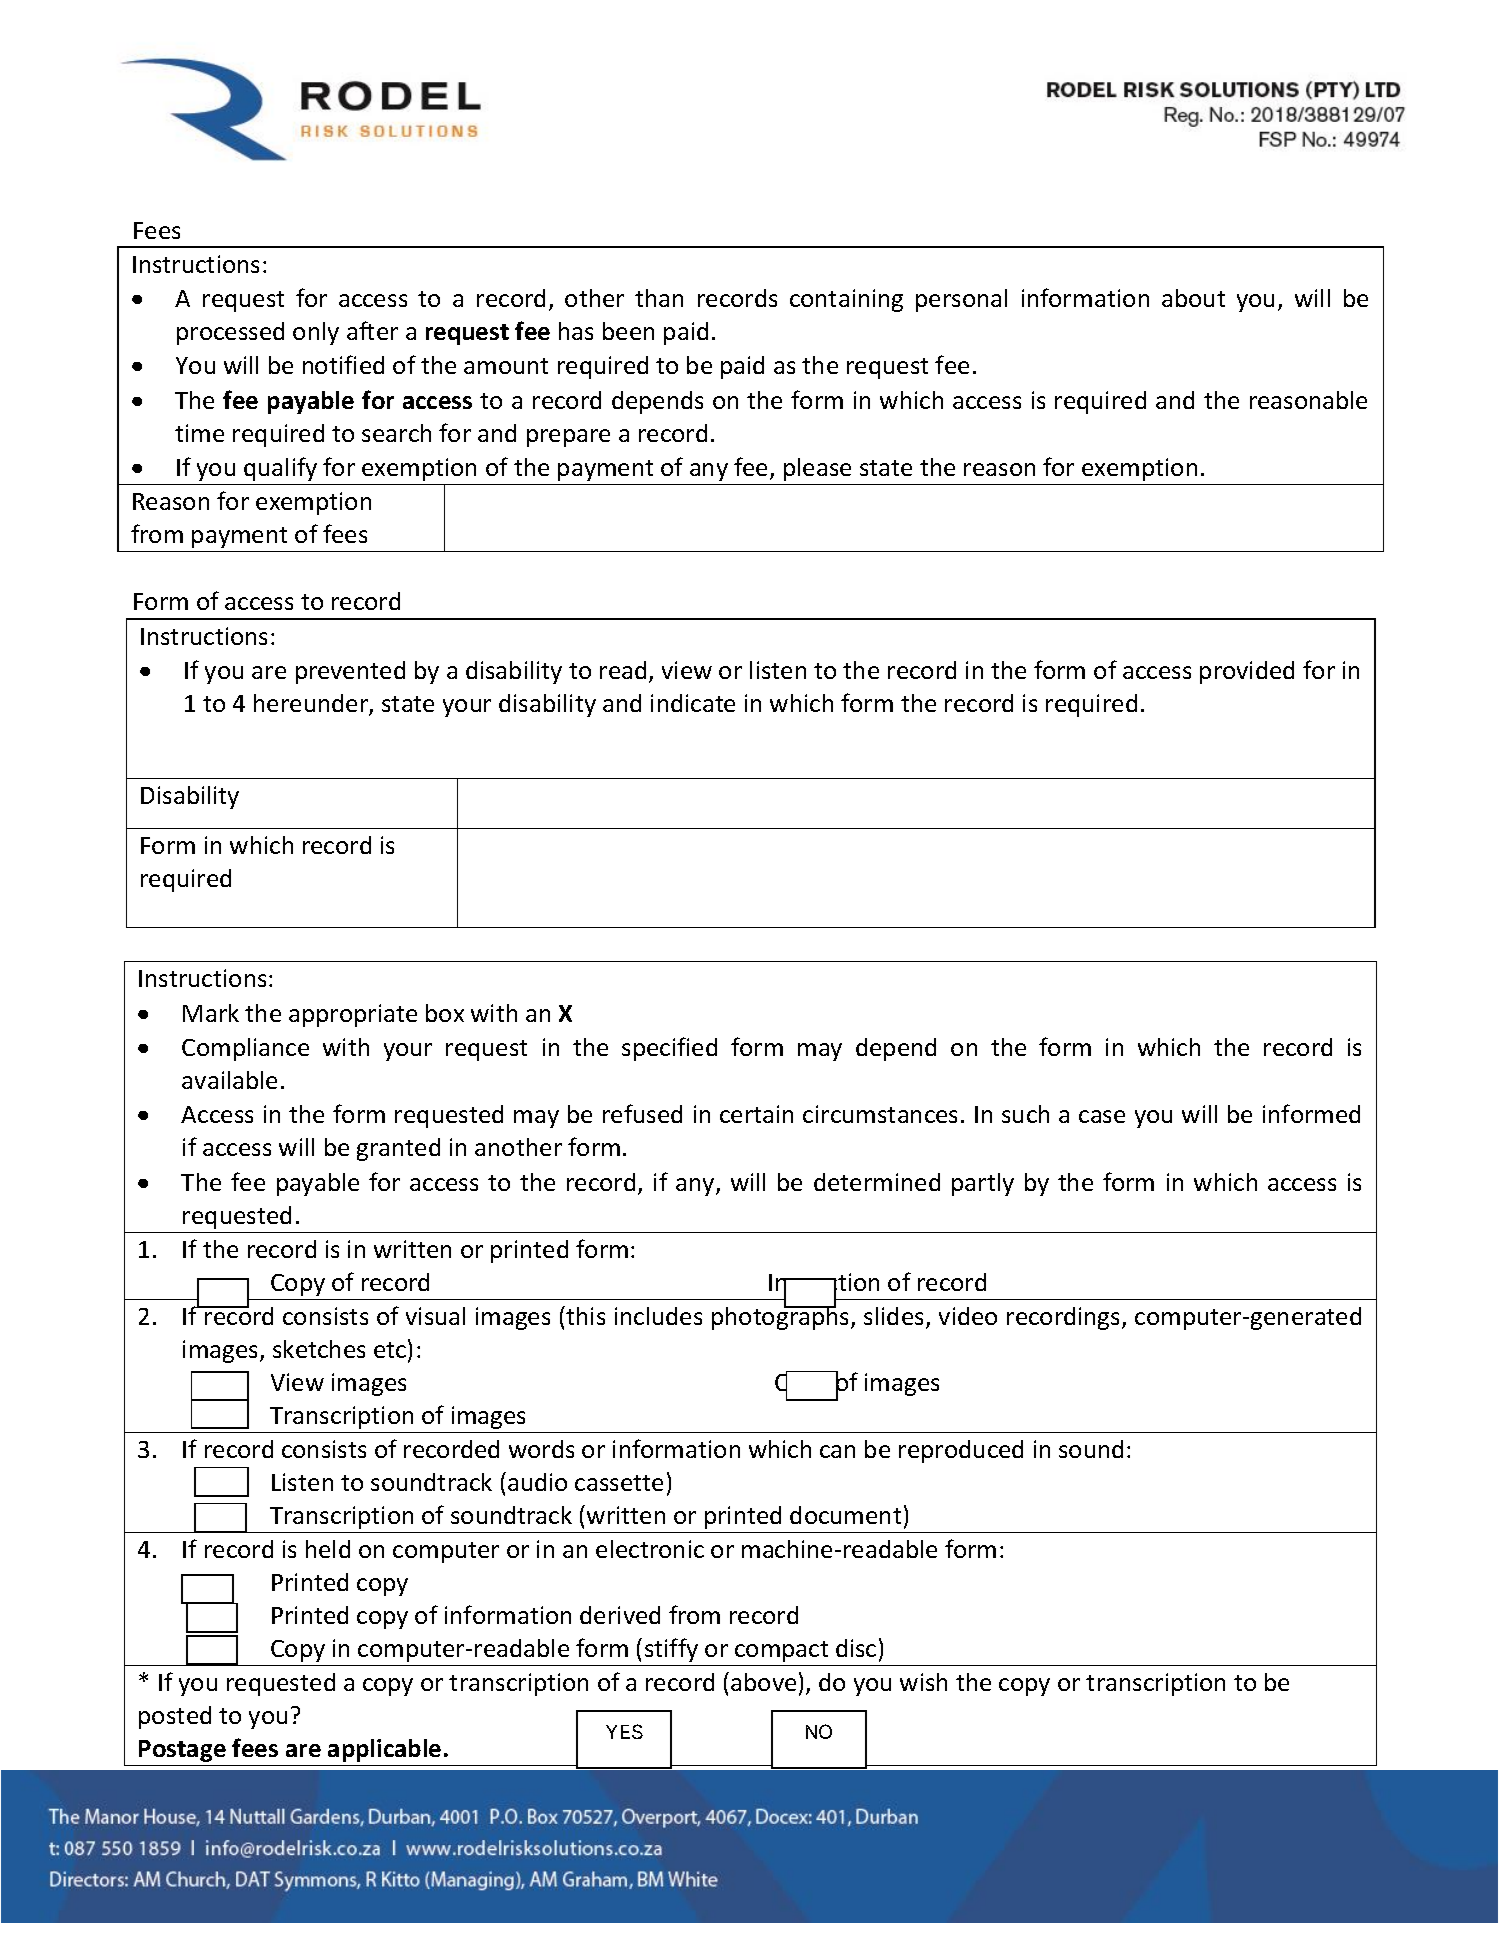 The image size is (1501, 1943). I want to click on than, so click(659, 298).
